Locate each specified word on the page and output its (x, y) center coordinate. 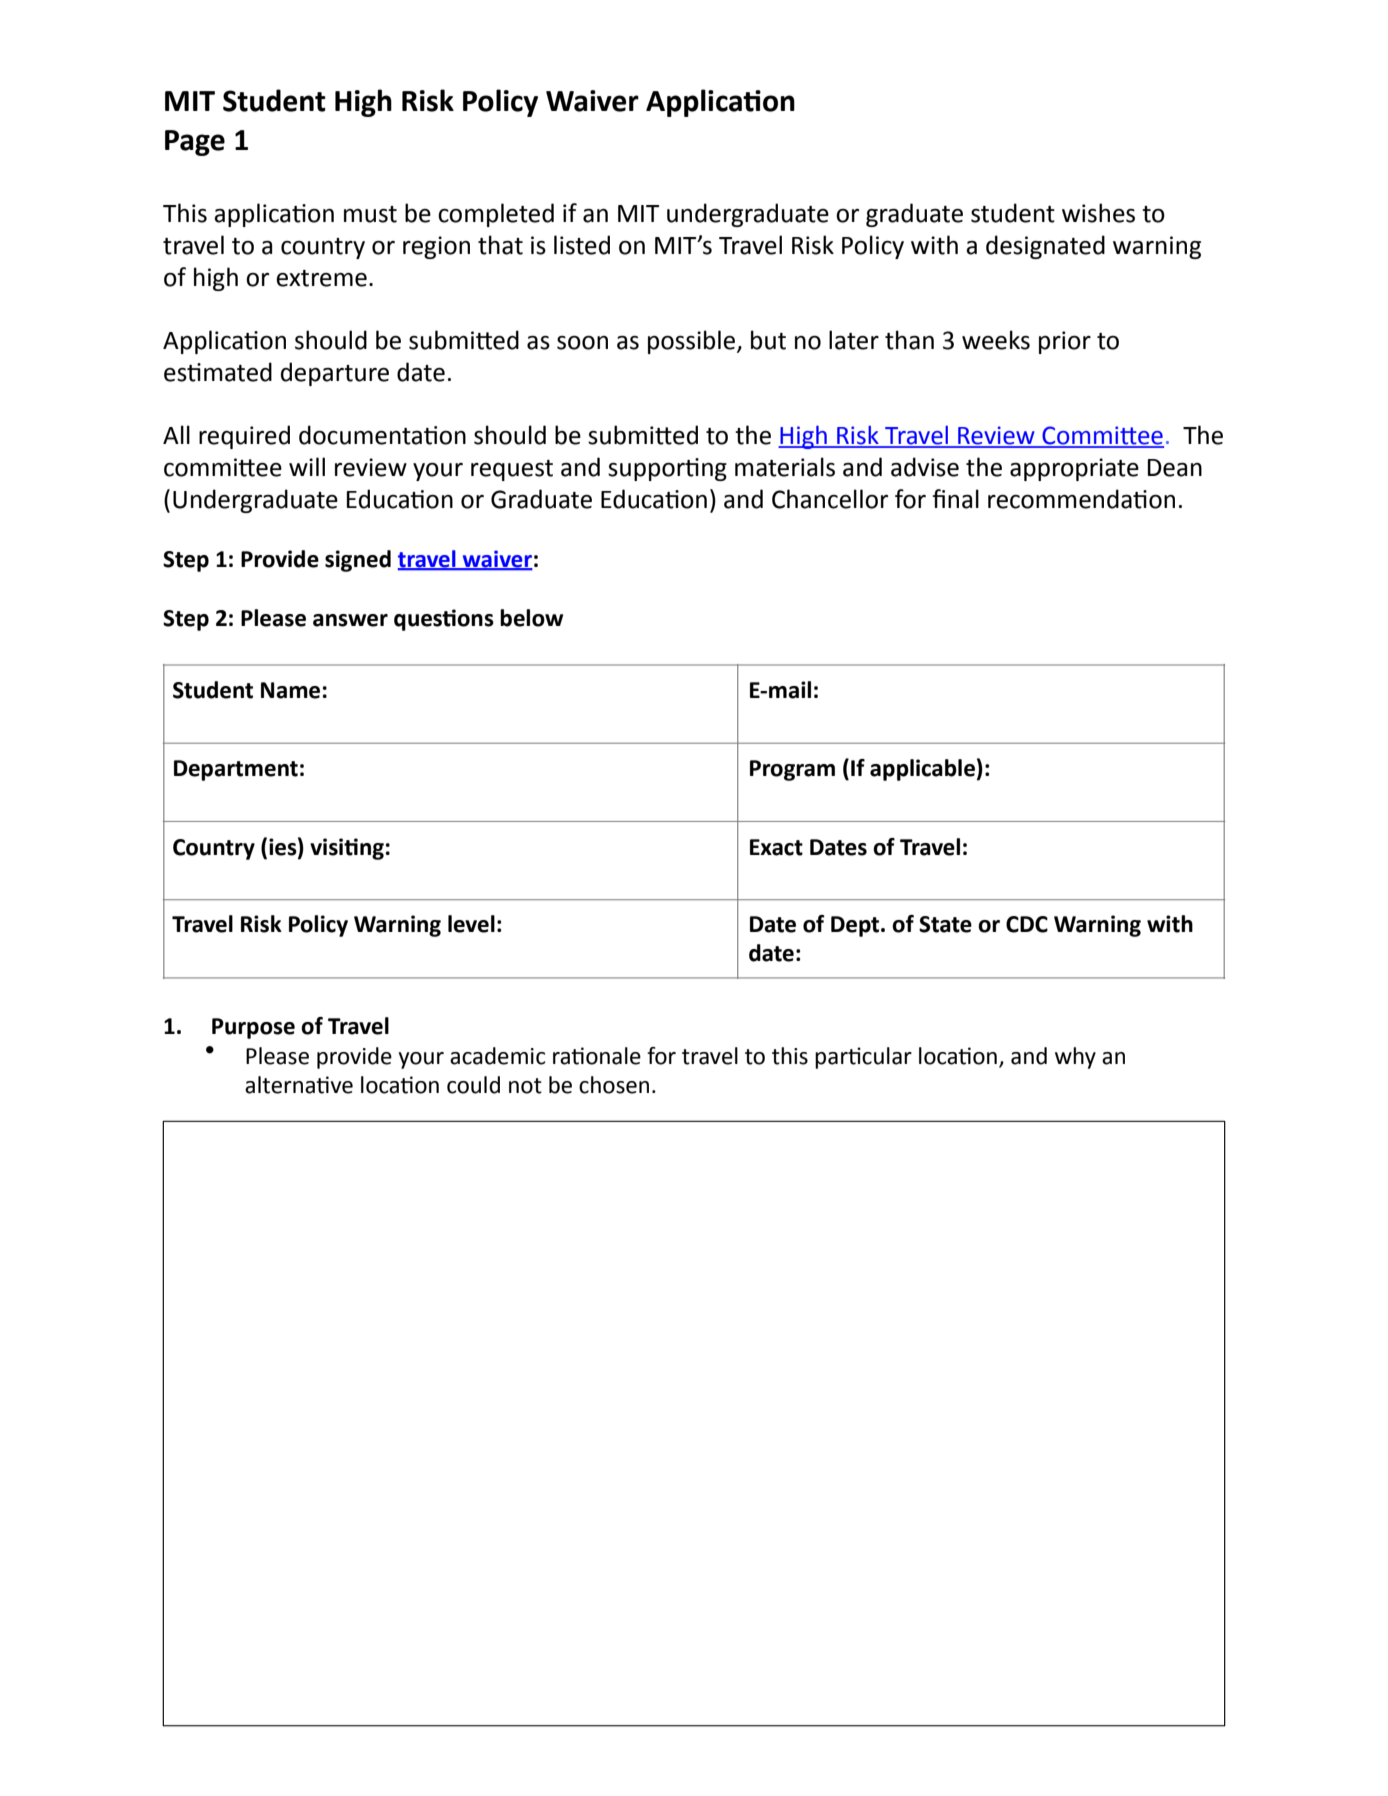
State (945, 924)
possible (693, 342)
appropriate (1074, 469)
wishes (1098, 213)
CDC (1027, 924)
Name (290, 690)
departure (335, 374)
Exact (776, 847)
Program (792, 770)
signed (358, 561)
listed (582, 245)
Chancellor (830, 499)
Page (195, 143)
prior (1065, 342)
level (471, 924)
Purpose (253, 1028)
